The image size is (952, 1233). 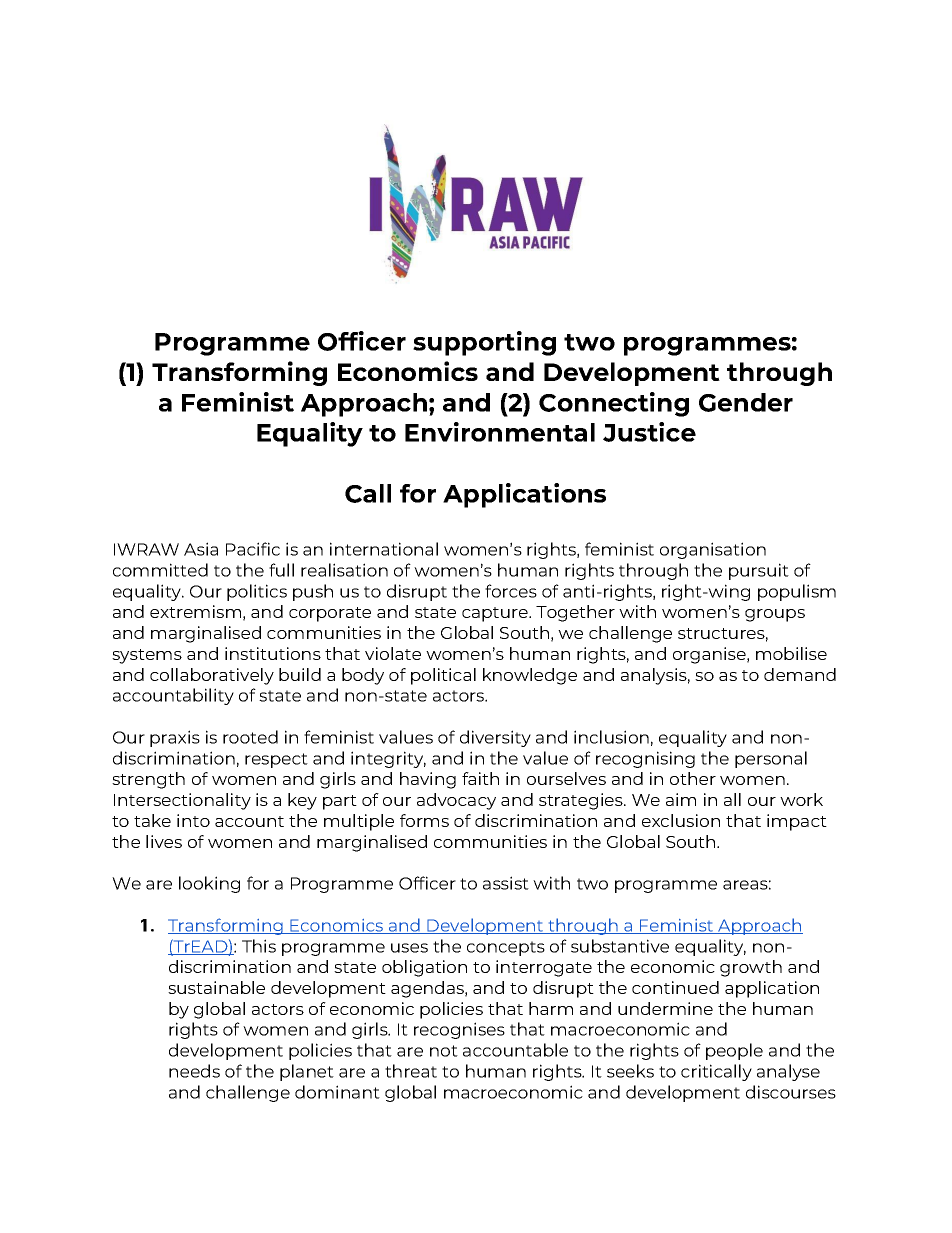 What do you see at coordinates (495, 738) in the image?
I see `diversity` at bounding box center [495, 738].
